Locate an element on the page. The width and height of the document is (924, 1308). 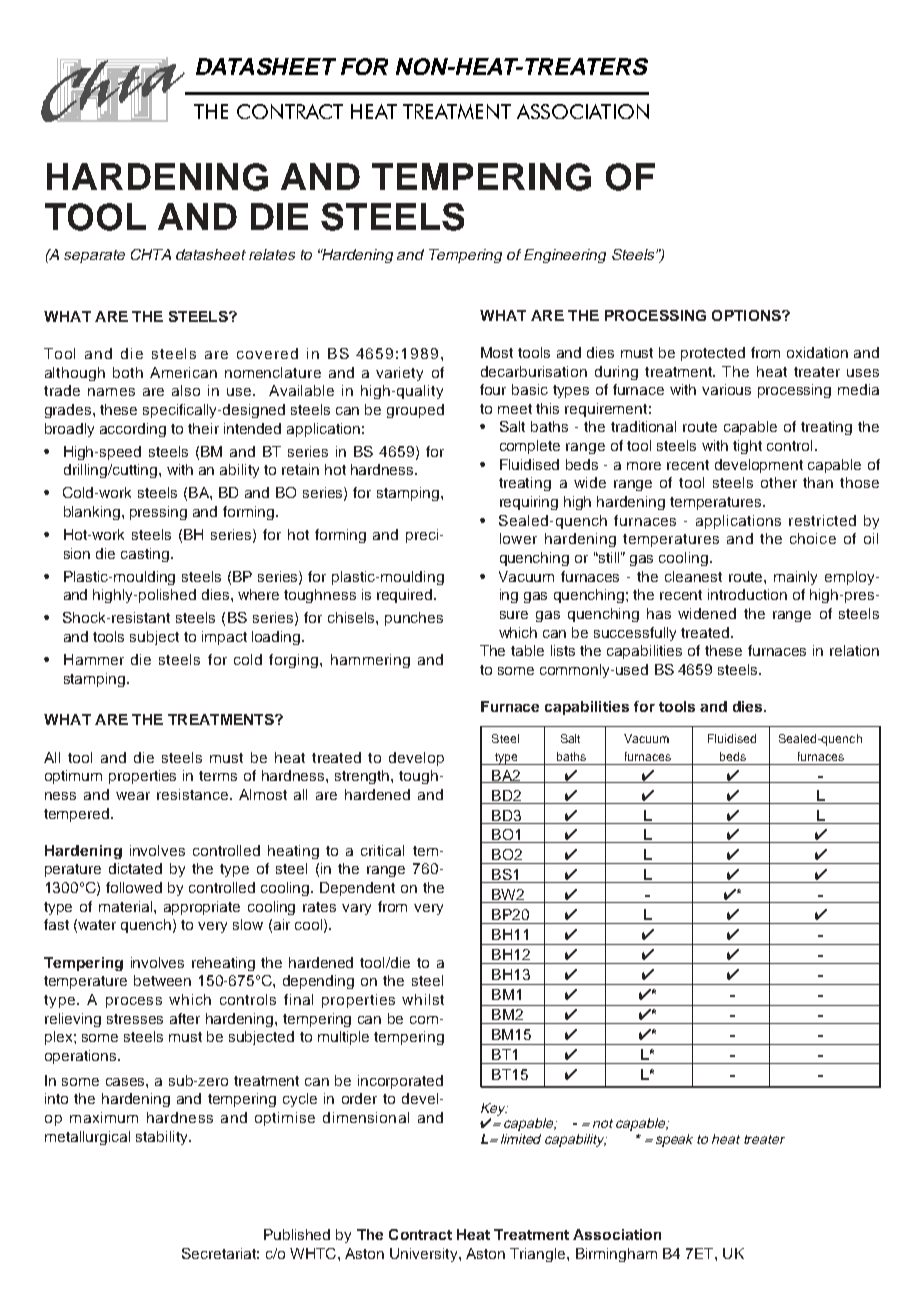
both is located at coordinates (128, 372).
